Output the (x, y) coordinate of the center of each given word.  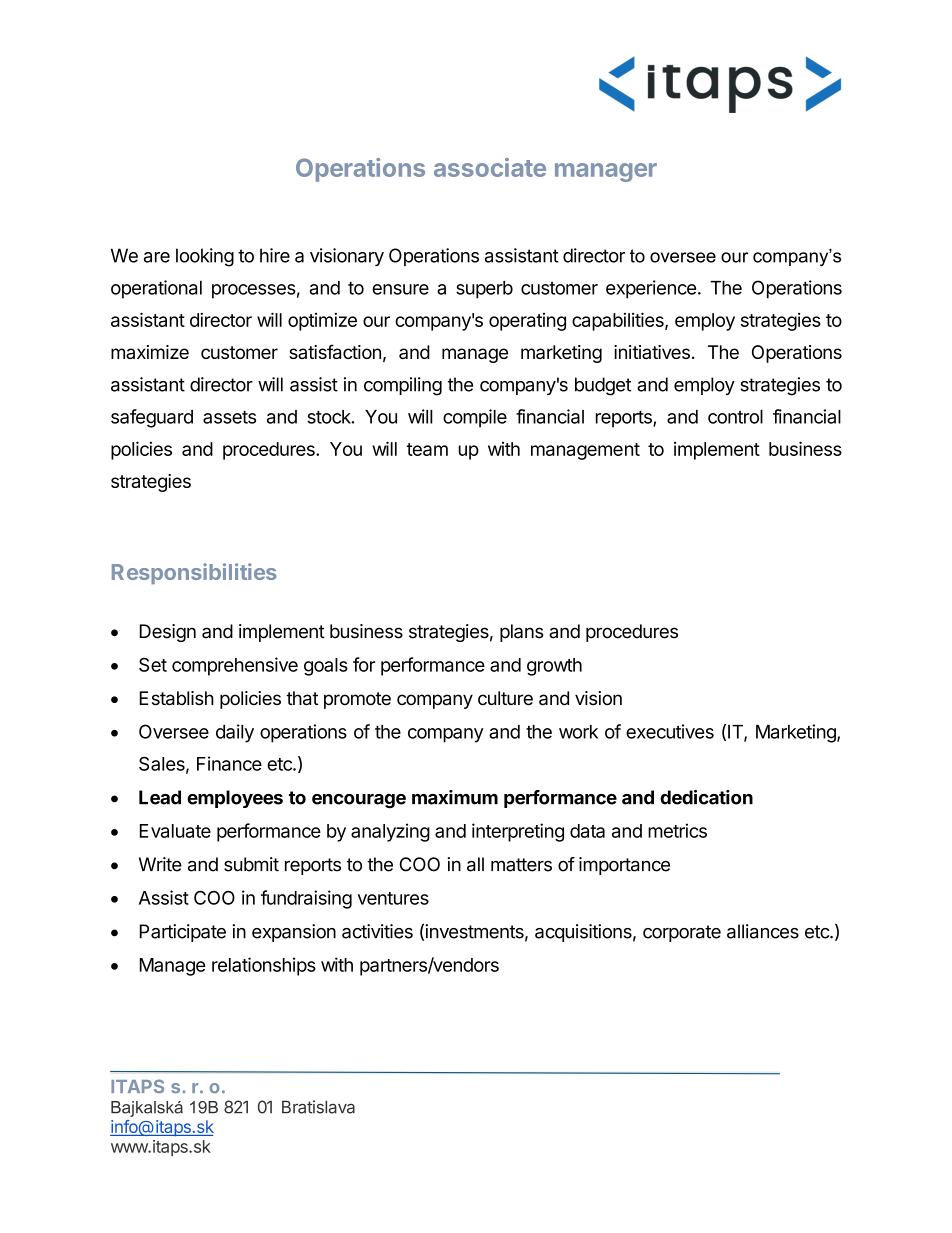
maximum (455, 797)
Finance (229, 763)
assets (229, 417)
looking (205, 257)
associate (490, 167)
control (735, 417)
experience (651, 289)
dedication (706, 797)
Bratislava (318, 1107)
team (427, 449)
